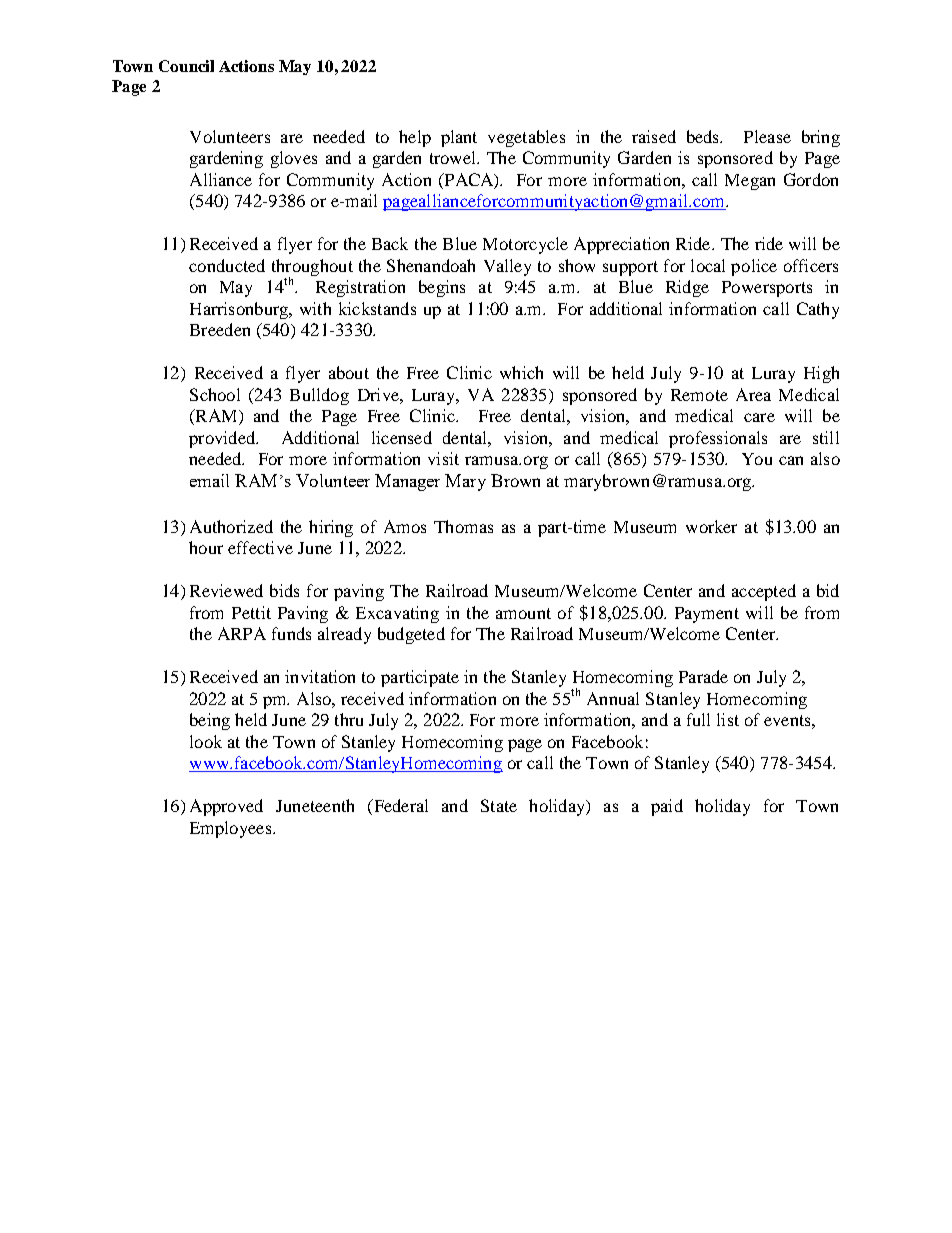  Describe the element at coordinates (186, 66) in the screenshot. I see `Council` at that location.
